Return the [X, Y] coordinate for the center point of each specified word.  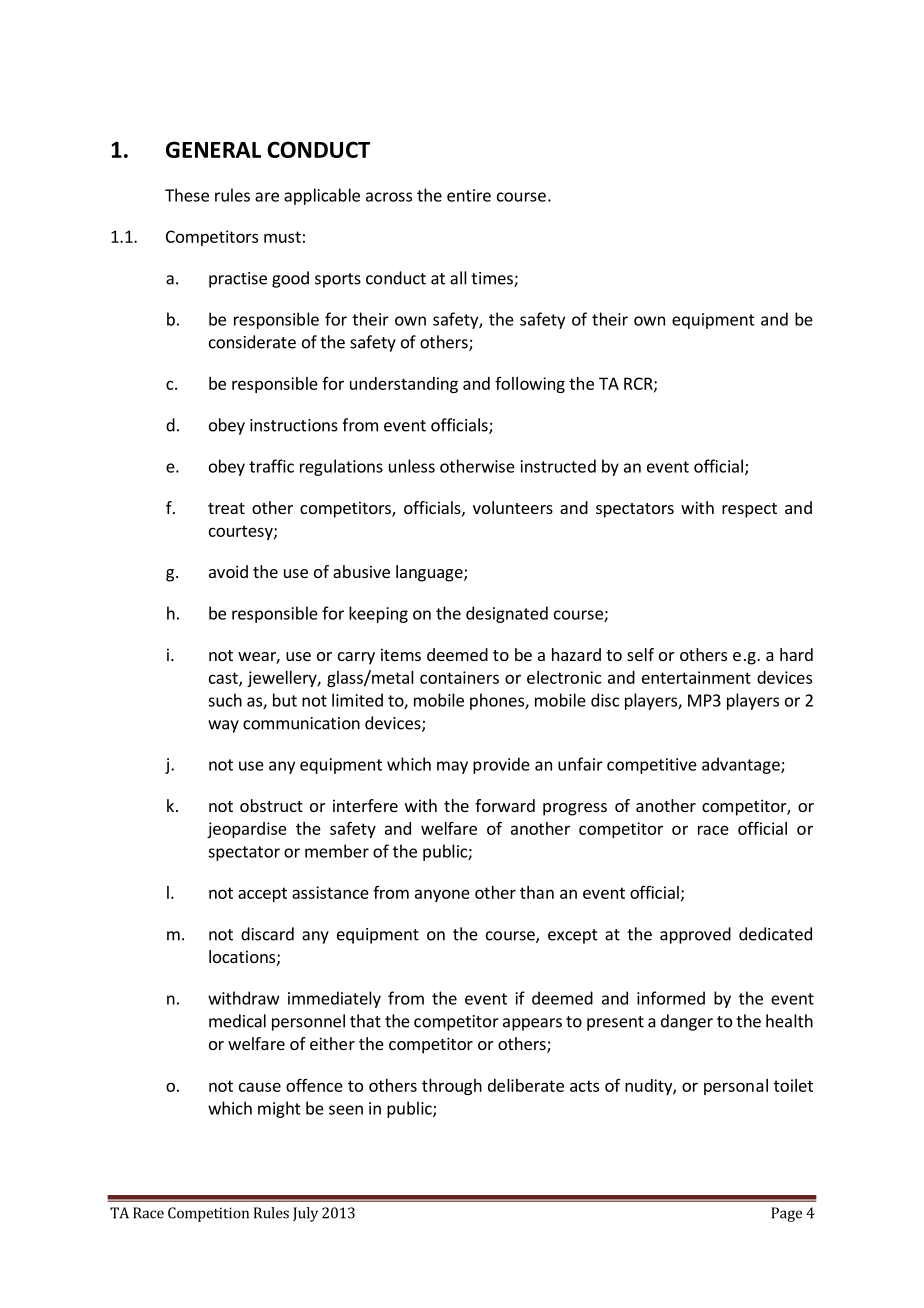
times [493, 279]
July [305, 1214]
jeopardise [247, 830]
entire [469, 195]
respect [749, 510]
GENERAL [213, 149]
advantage [742, 765]
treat [226, 508]
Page [786, 1214]
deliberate [526, 1085]
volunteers [513, 507]
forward [505, 805]
